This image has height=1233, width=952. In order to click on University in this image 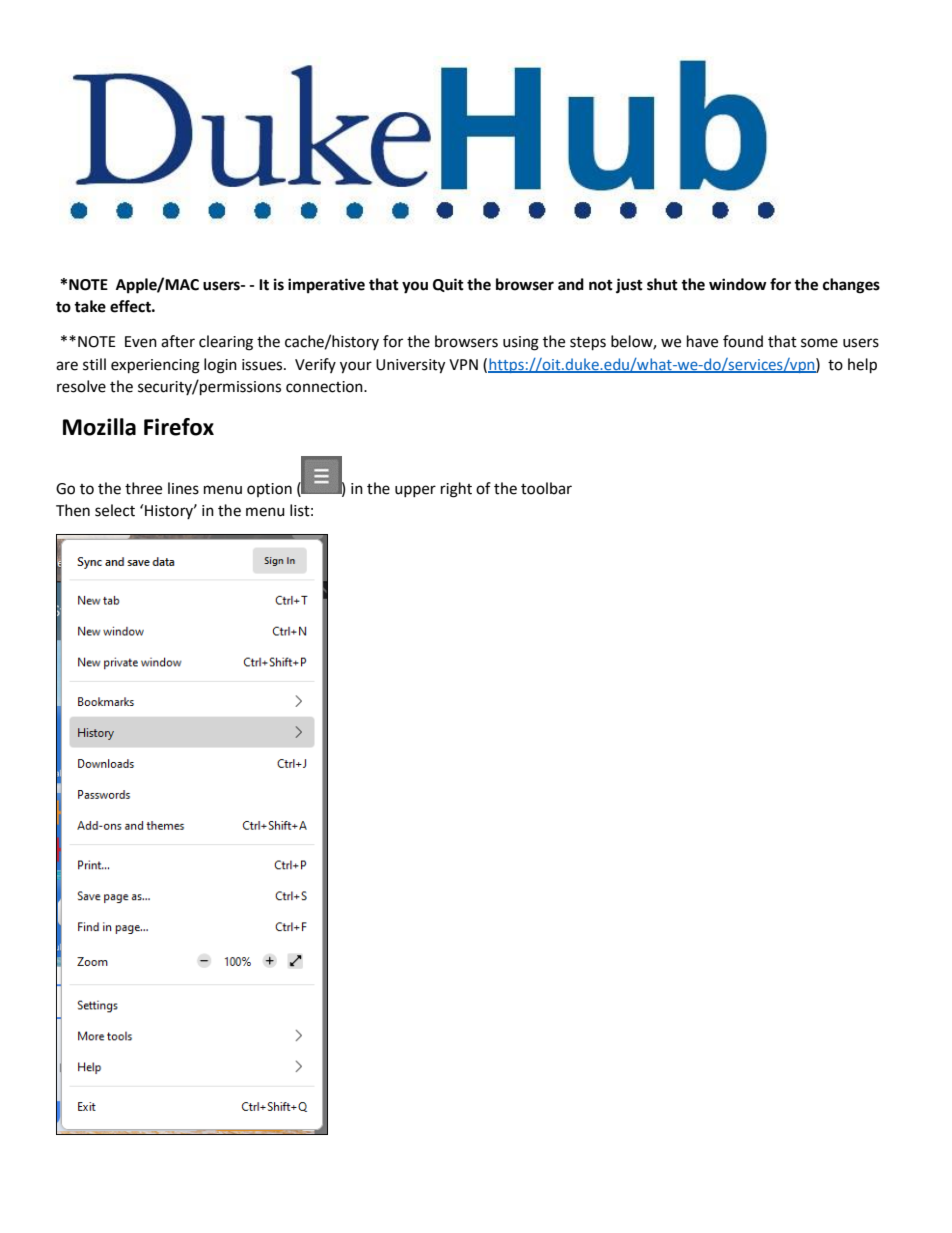, I will do `click(410, 366)`.
